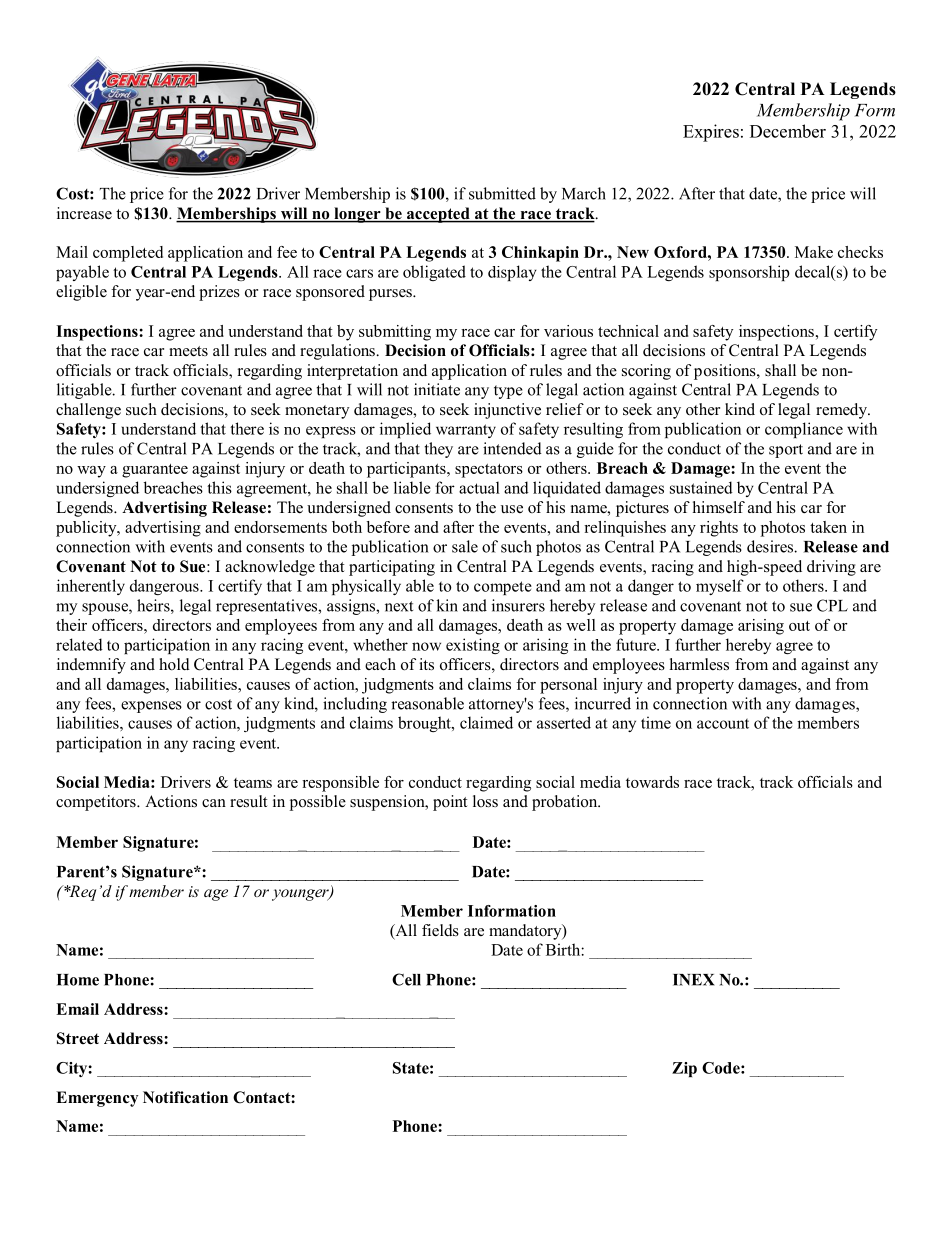 The width and height of the screenshot is (952, 1233). What do you see at coordinates (486, 722) in the screenshot?
I see `claimed` at bounding box center [486, 722].
